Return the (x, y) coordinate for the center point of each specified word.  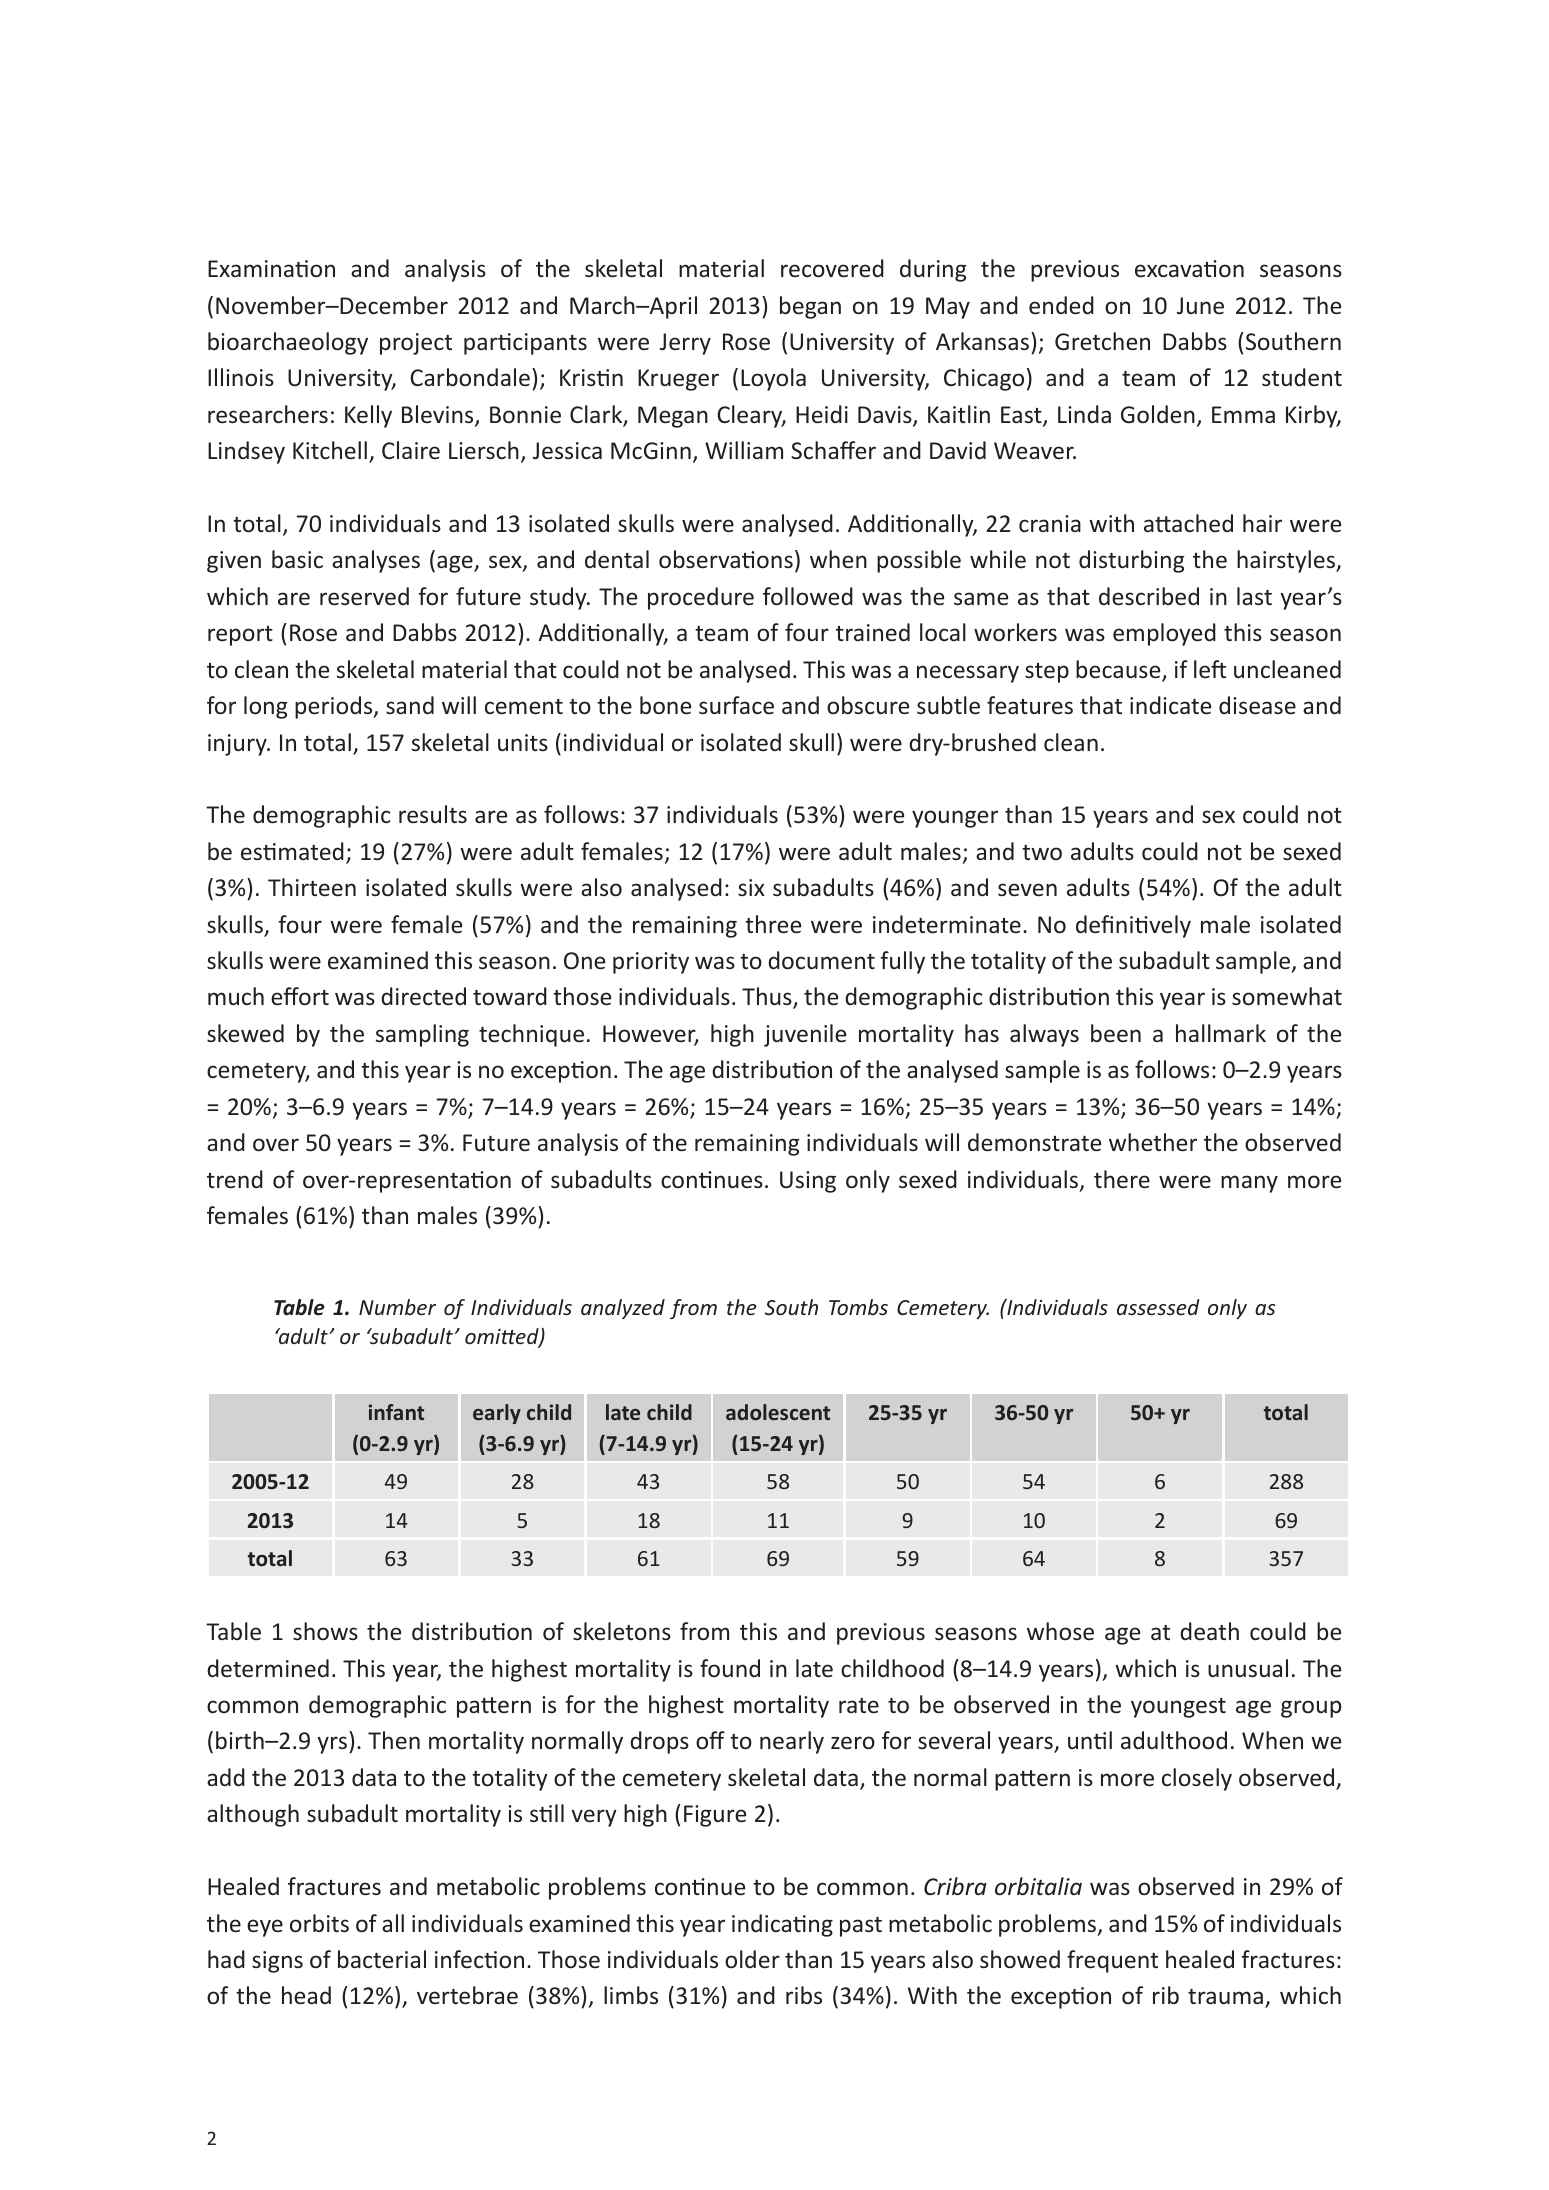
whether (1153, 1142)
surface (736, 705)
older (752, 1959)
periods (335, 707)
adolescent (778, 1412)
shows (325, 1631)
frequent (1112, 1961)
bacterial (382, 1959)
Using (808, 1182)
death (1209, 1631)
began (810, 307)
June (1200, 305)
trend (235, 1179)
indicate (1170, 705)
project (416, 344)
